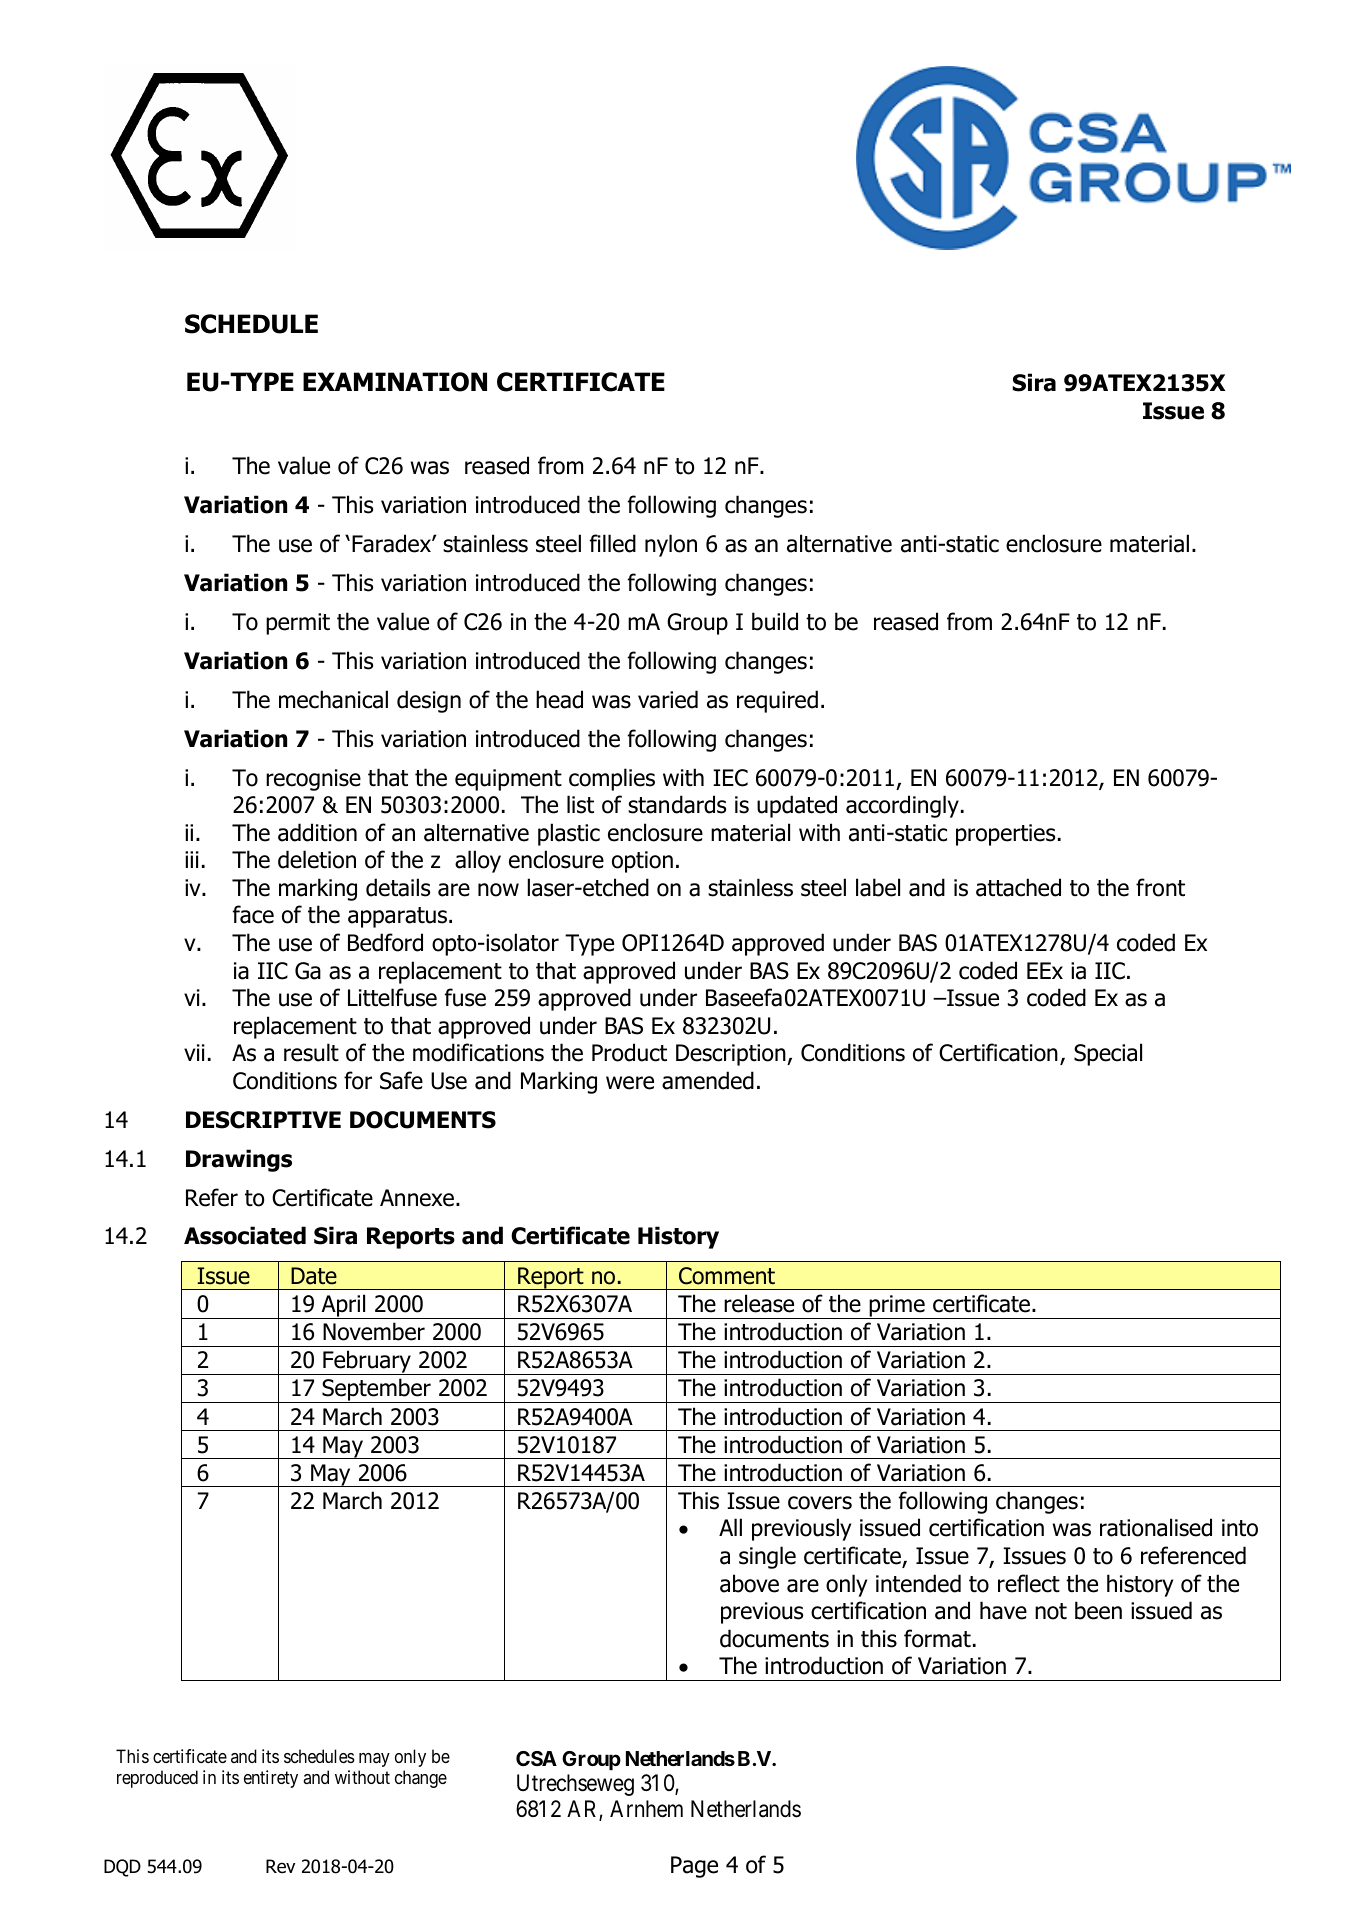 The width and height of the page is (1358, 1921). What do you see at coordinates (646, 1809) in the page?
I see `Arnhem` at bounding box center [646, 1809].
